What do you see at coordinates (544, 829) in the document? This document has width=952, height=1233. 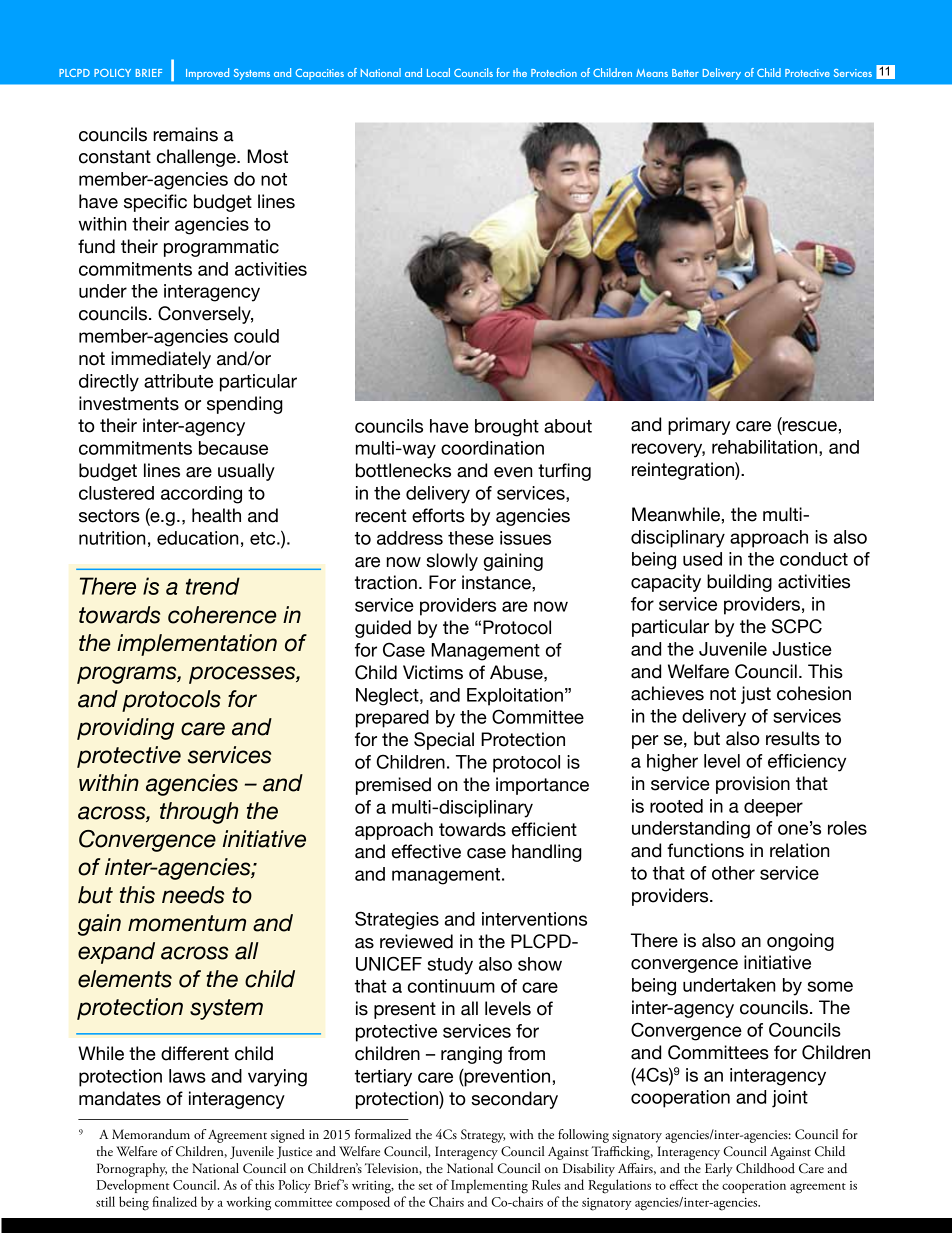 I see `efficient` at bounding box center [544, 829].
